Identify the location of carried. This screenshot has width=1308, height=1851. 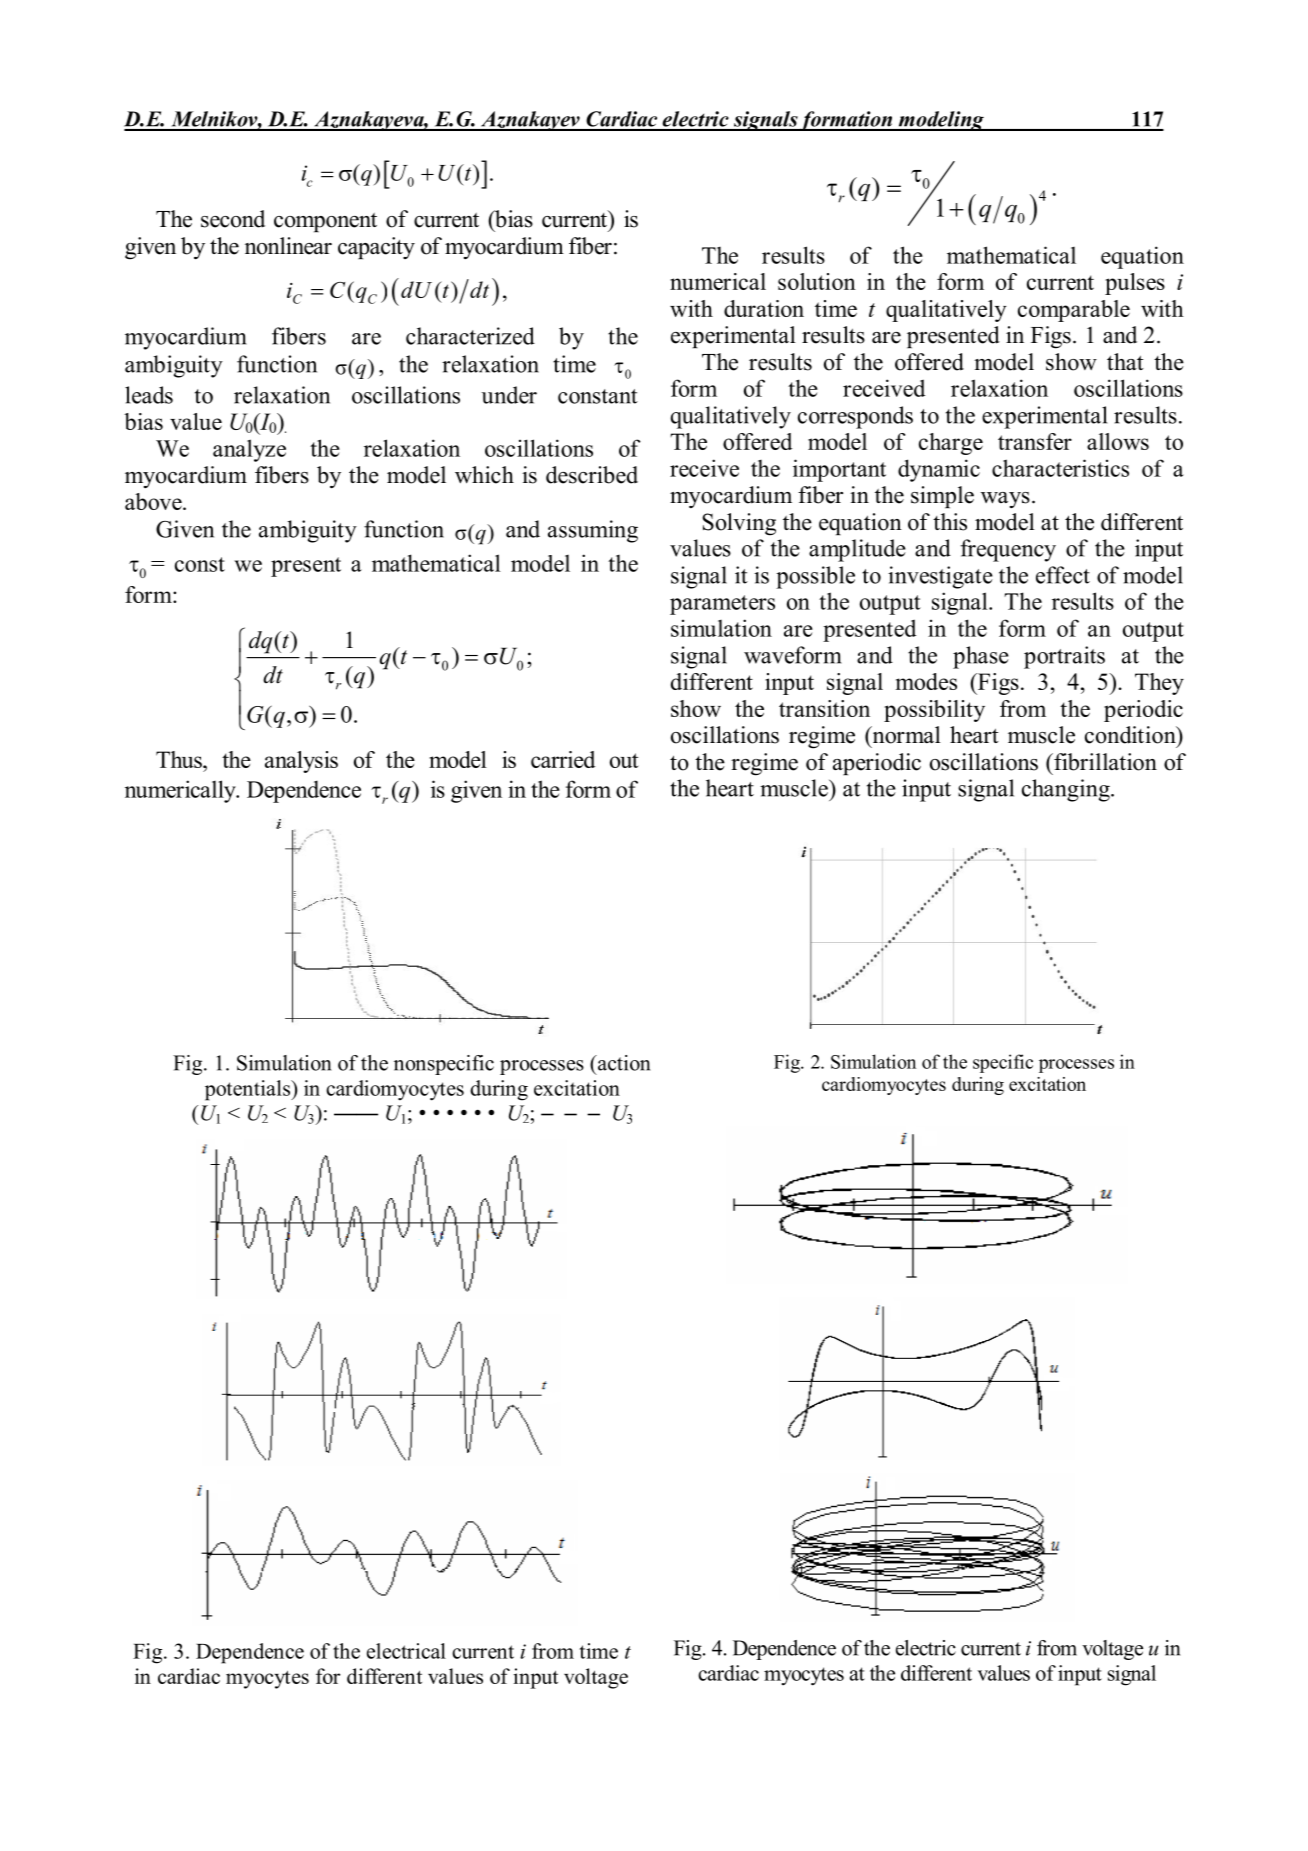
(563, 759).
